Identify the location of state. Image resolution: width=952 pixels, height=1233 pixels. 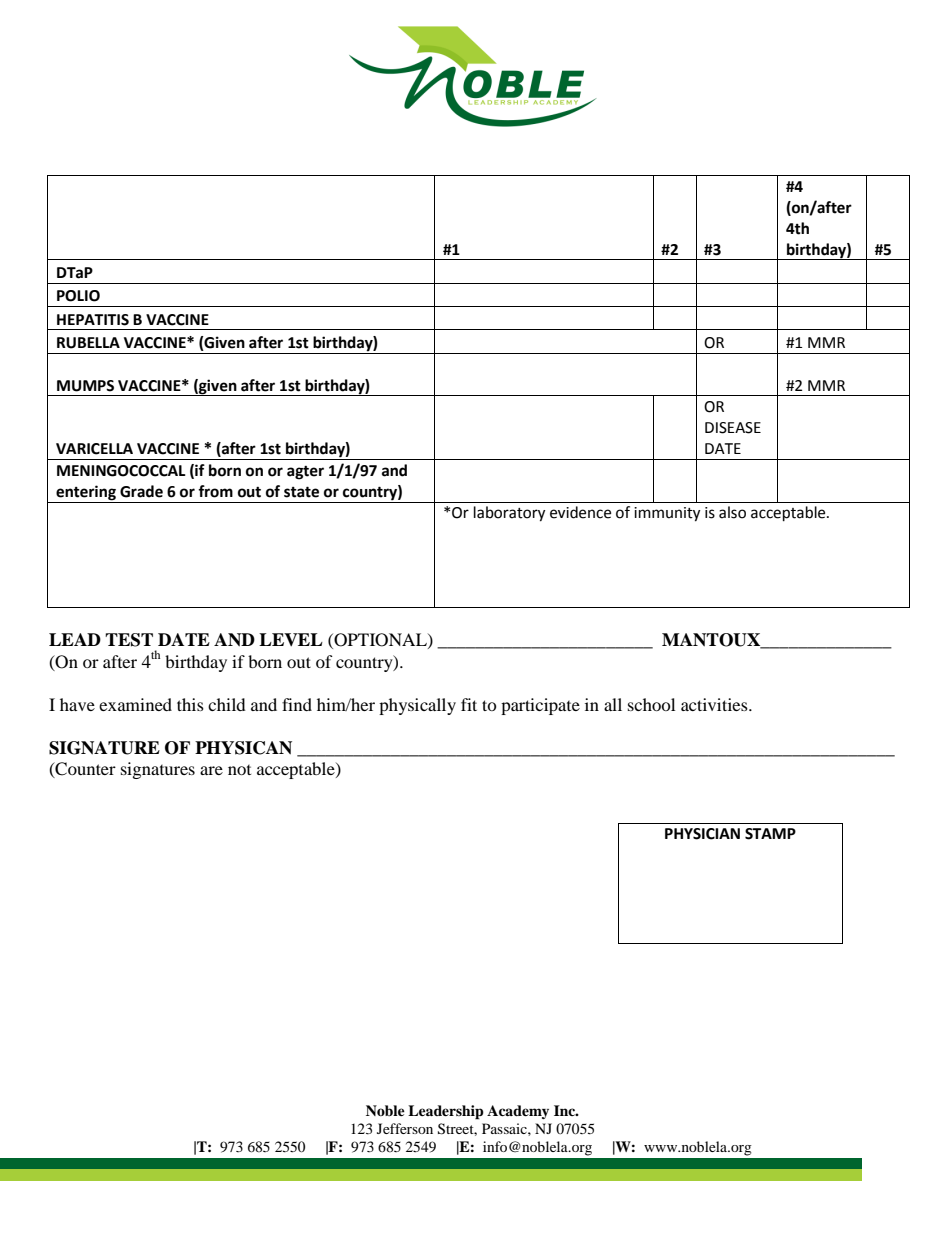
(301, 492).
